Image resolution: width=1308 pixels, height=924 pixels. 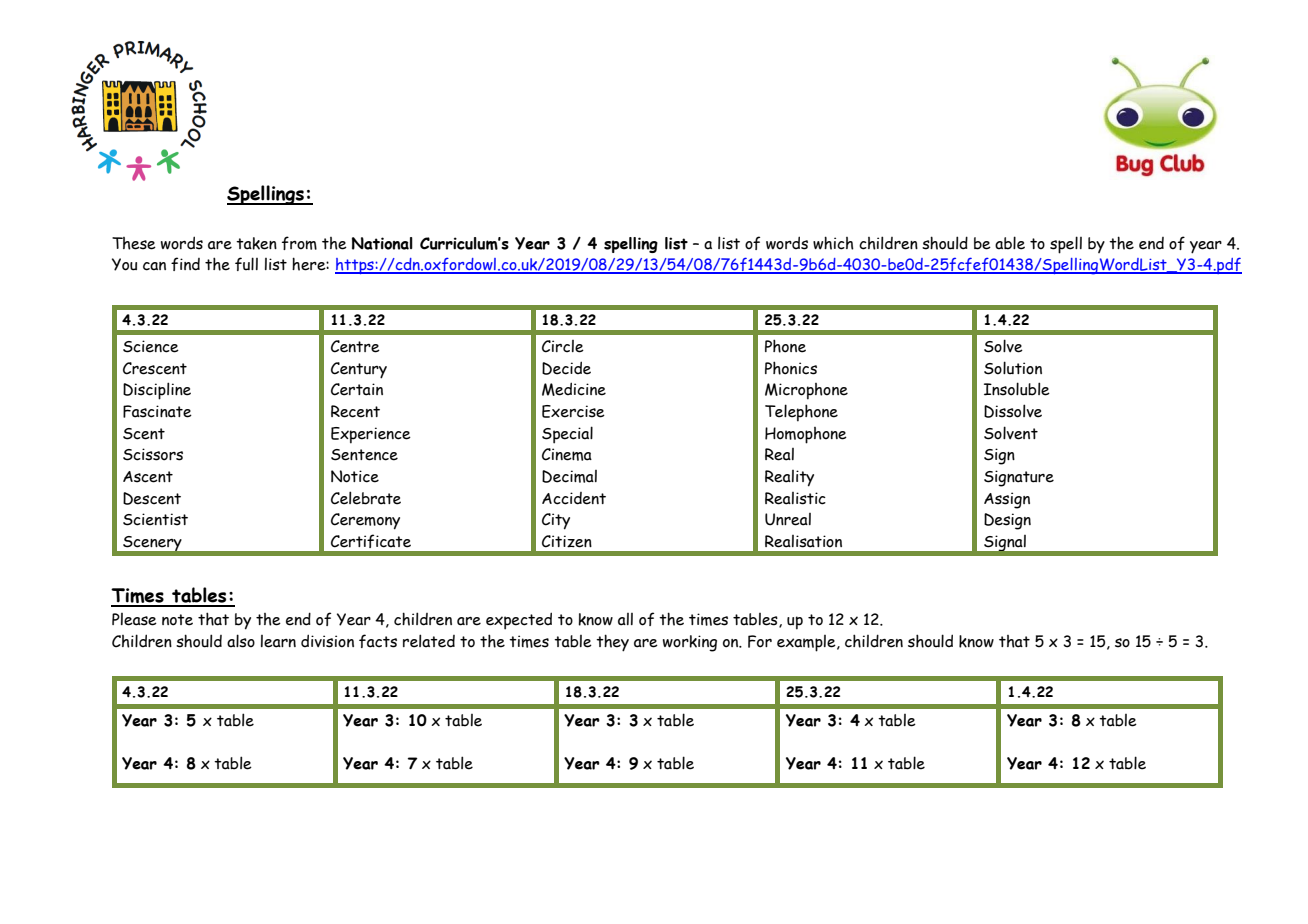 What do you see at coordinates (155, 519) in the document?
I see `Scientist` at bounding box center [155, 519].
